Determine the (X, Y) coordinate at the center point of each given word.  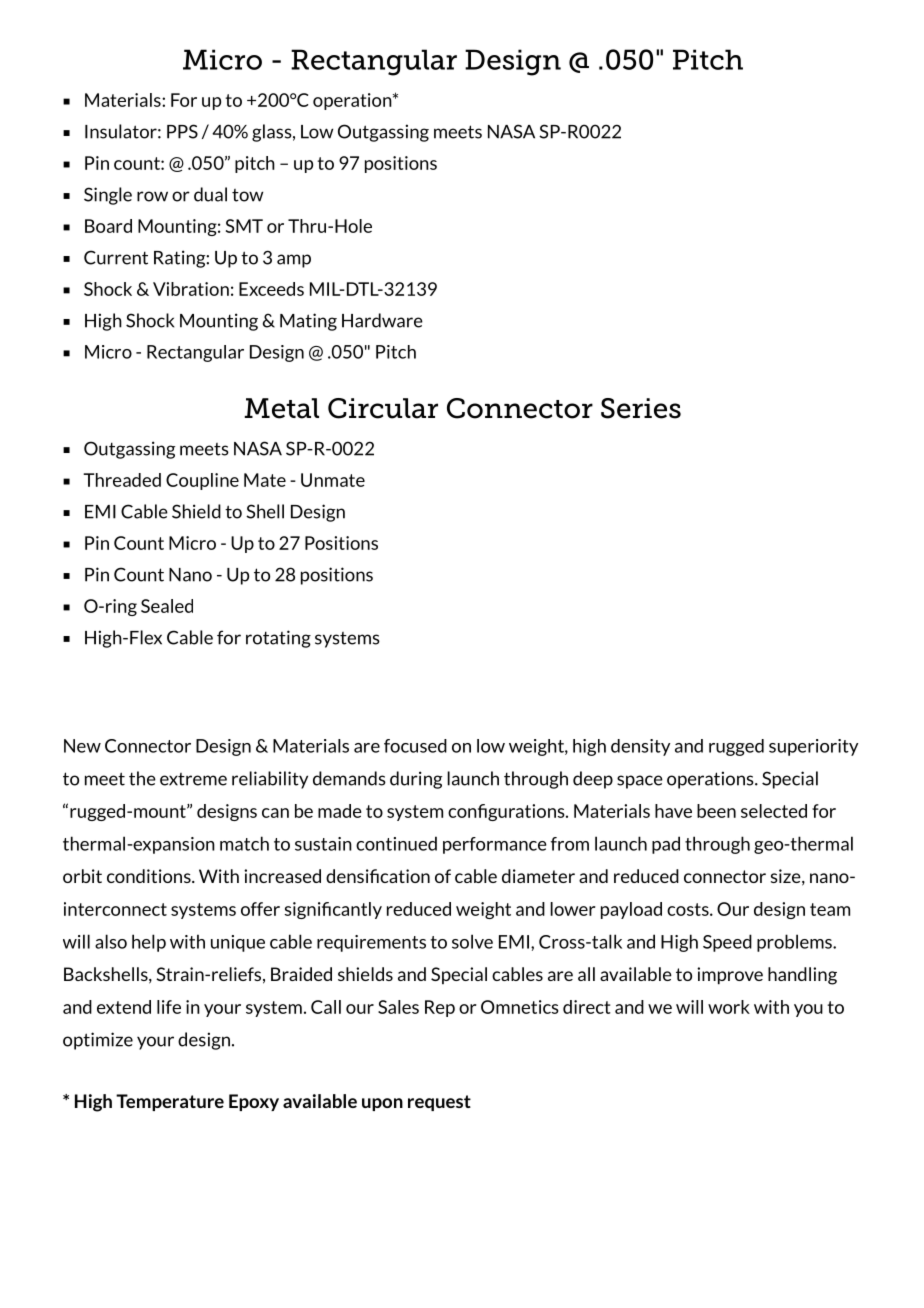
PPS (182, 131)
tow (247, 195)
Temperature (170, 1102)
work (729, 1007)
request (439, 1103)
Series (641, 408)
